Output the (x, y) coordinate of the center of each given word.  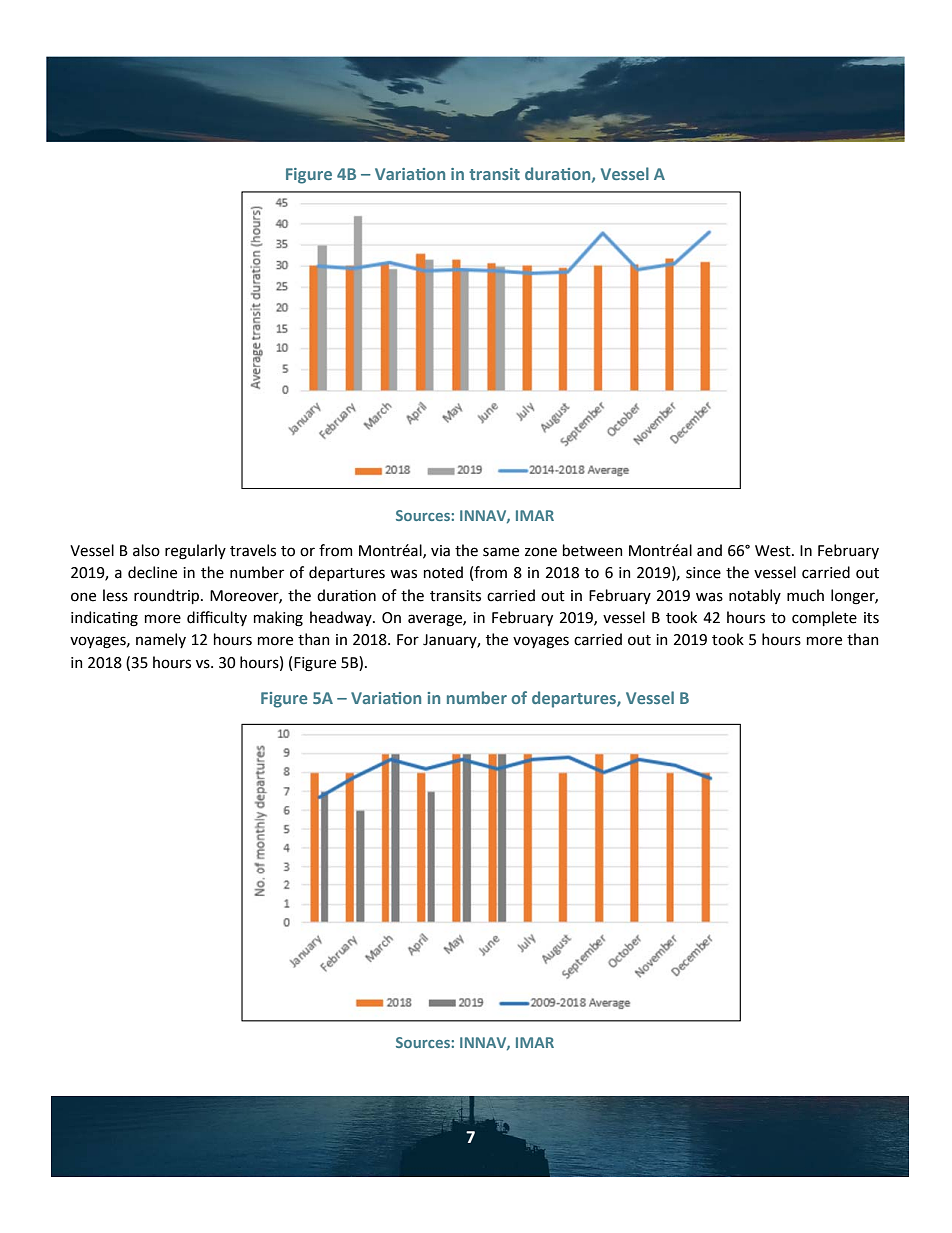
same (501, 552)
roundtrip (168, 596)
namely (161, 640)
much (805, 595)
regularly (195, 552)
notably (755, 596)
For (408, 640)
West (774, 551)
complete (824, 618)
